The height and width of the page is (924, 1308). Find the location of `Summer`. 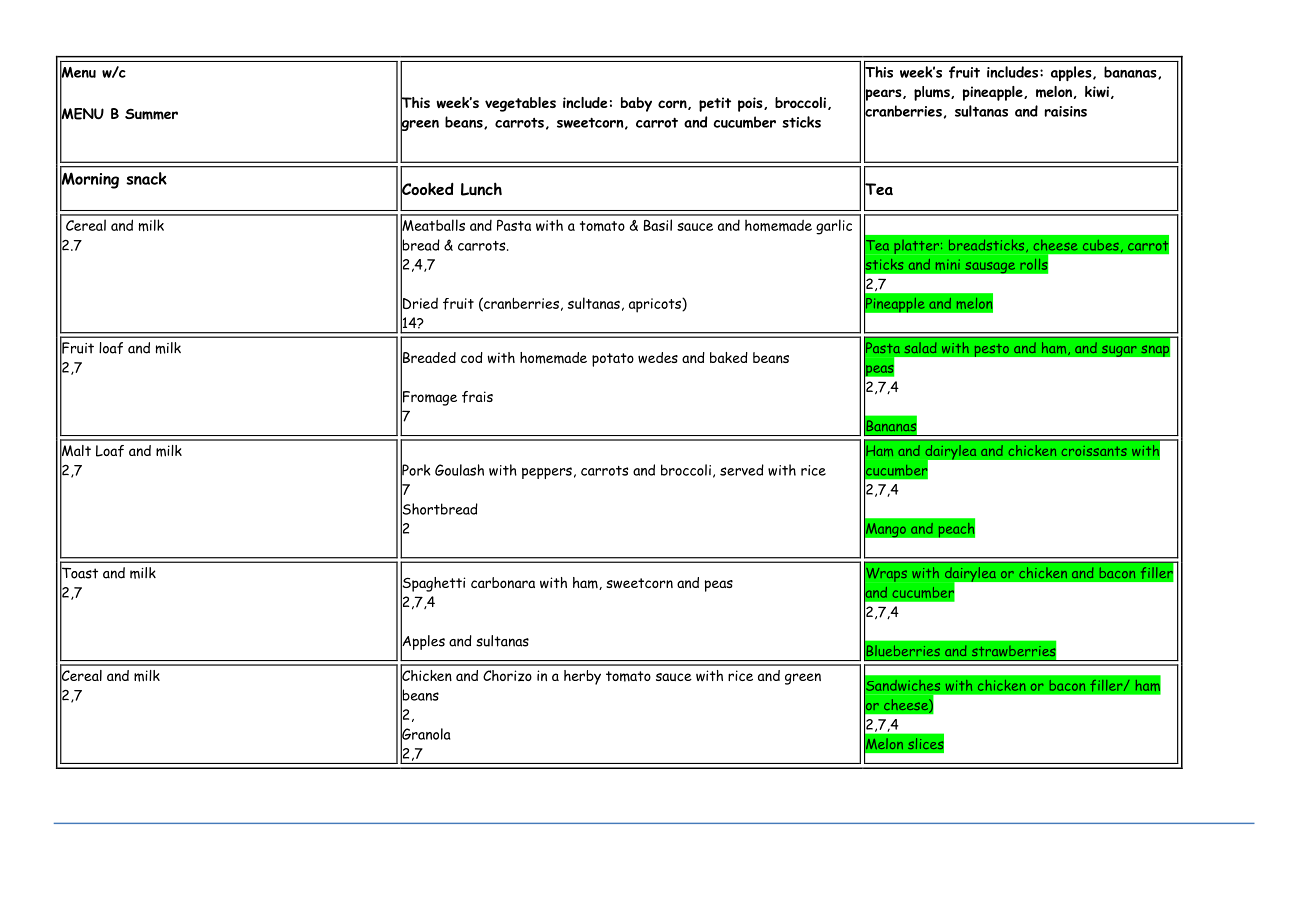

Summer is located at coordinates (151, 114).
